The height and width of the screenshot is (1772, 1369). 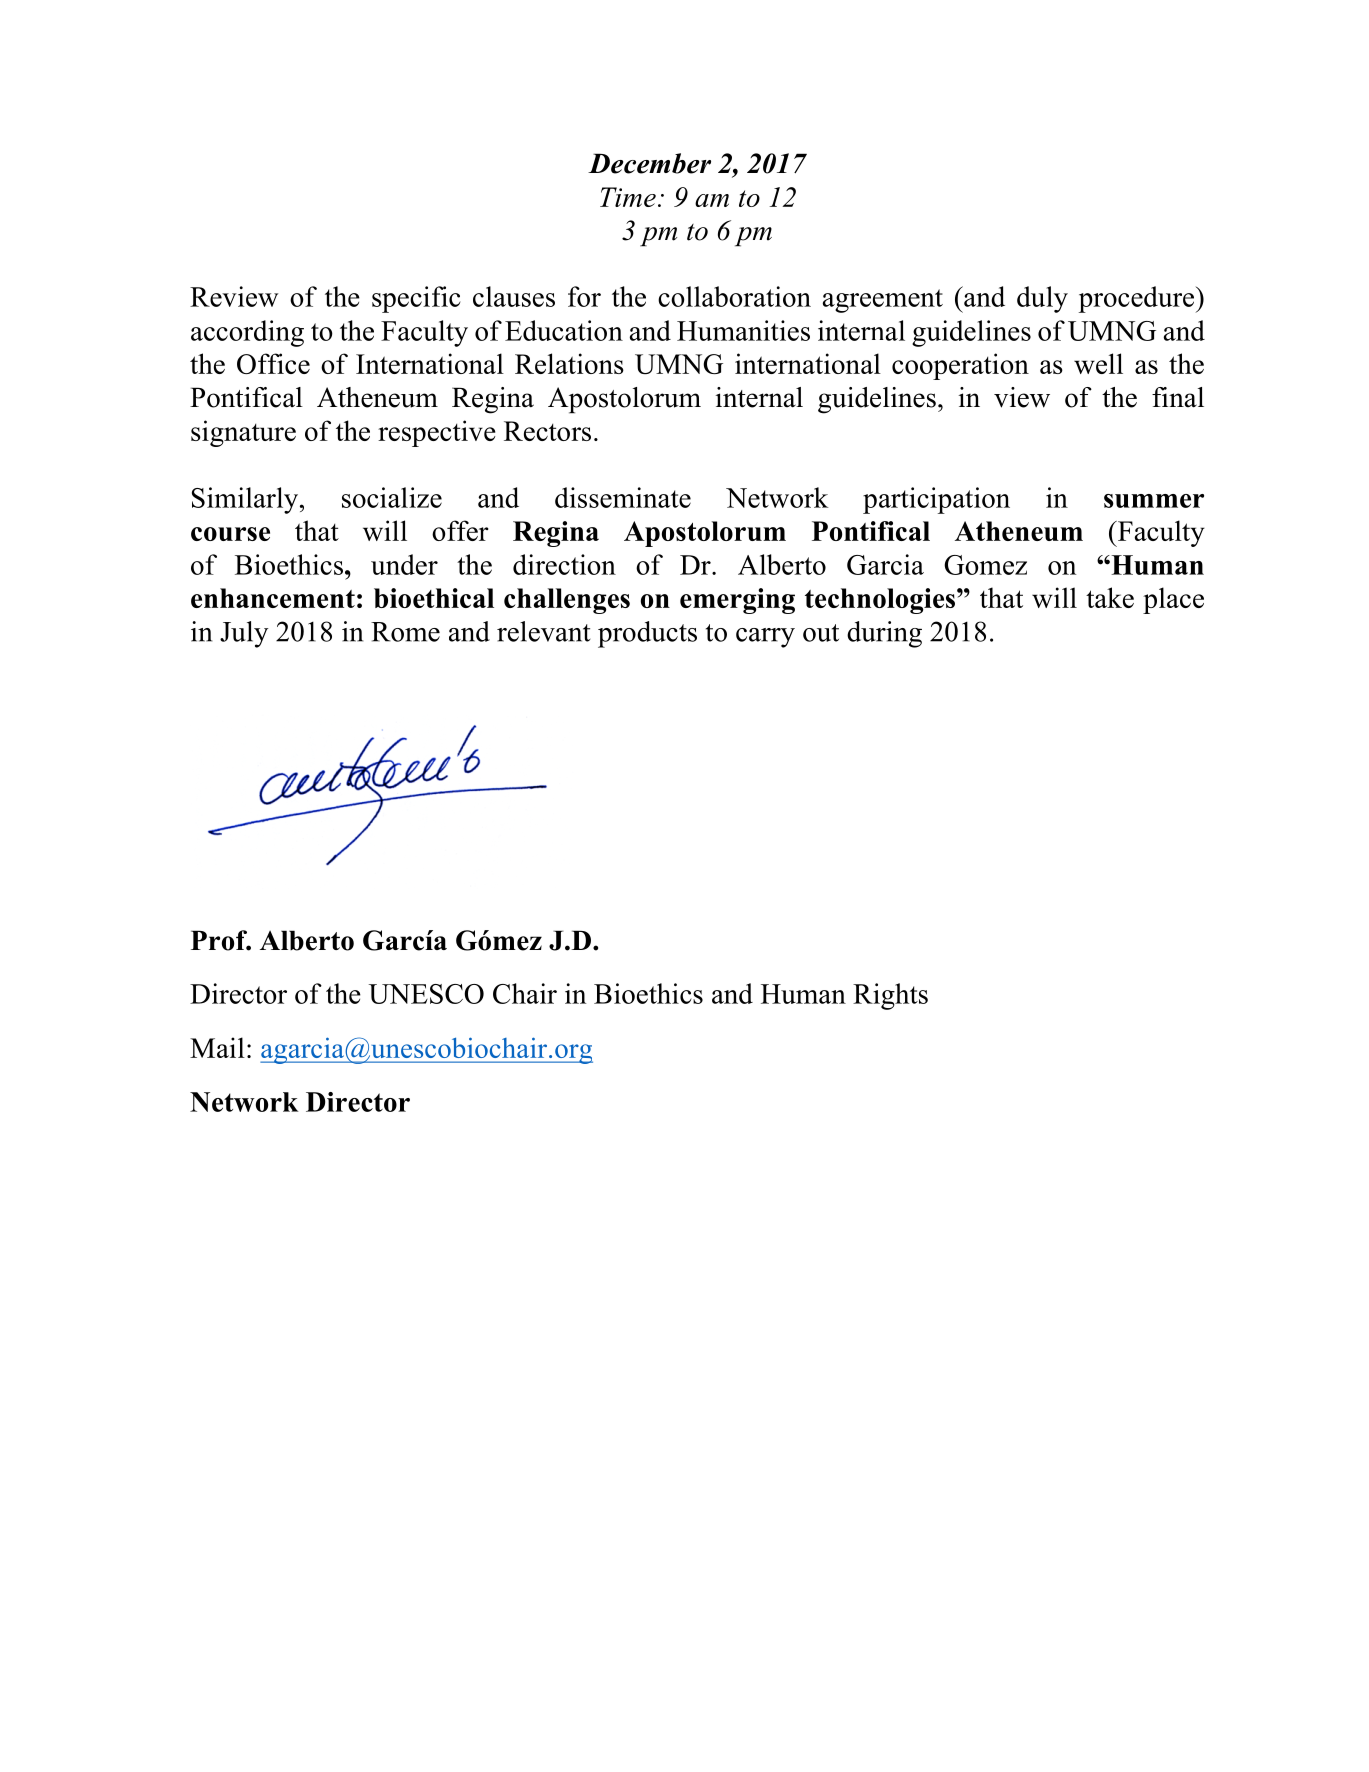 What do you see at coordinates (765, 638) in the screenshot?
I see `carry` at bounding box center [765, 638].
